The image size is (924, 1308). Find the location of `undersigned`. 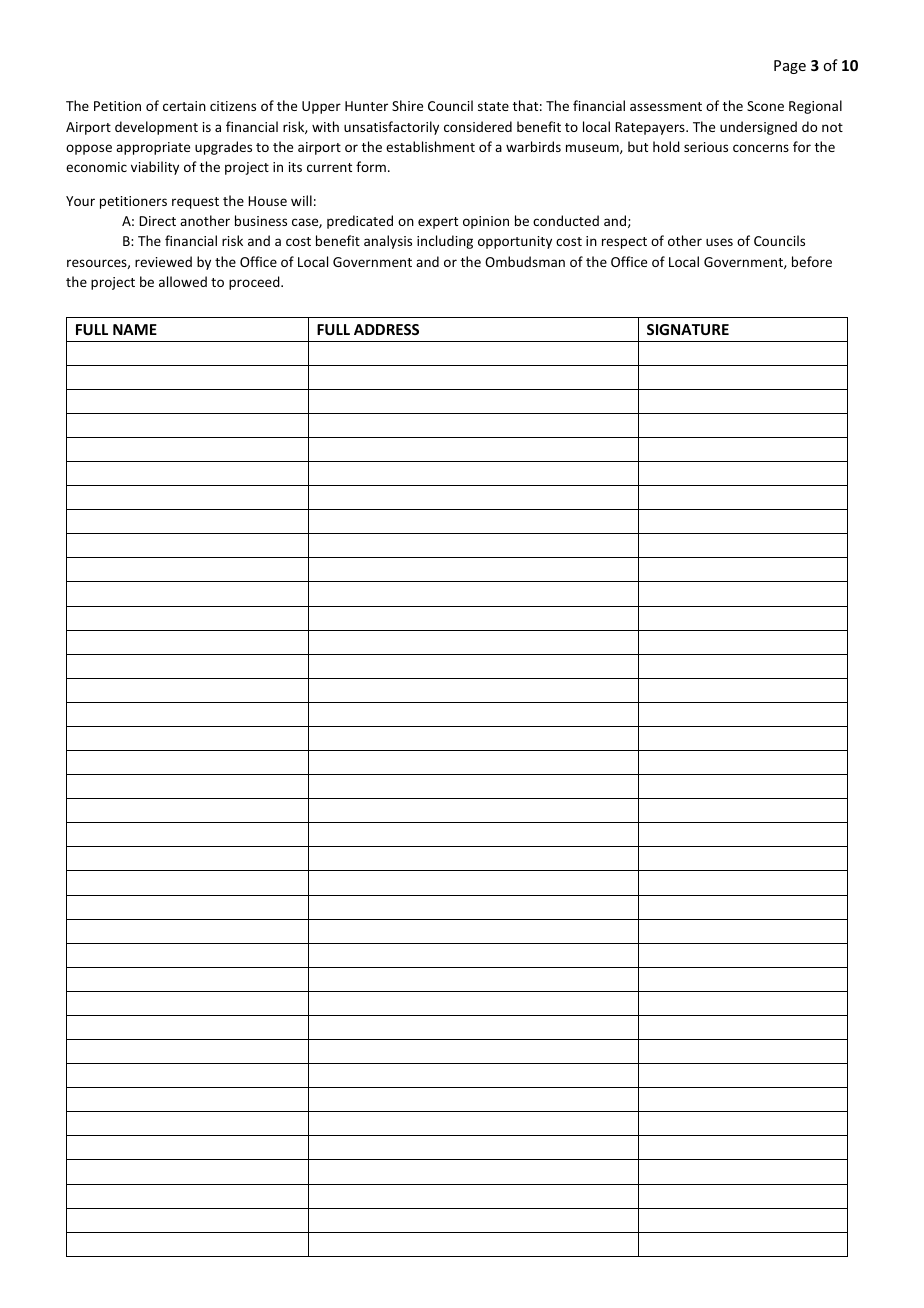

undersigned is located at coordinates (758, 128).
